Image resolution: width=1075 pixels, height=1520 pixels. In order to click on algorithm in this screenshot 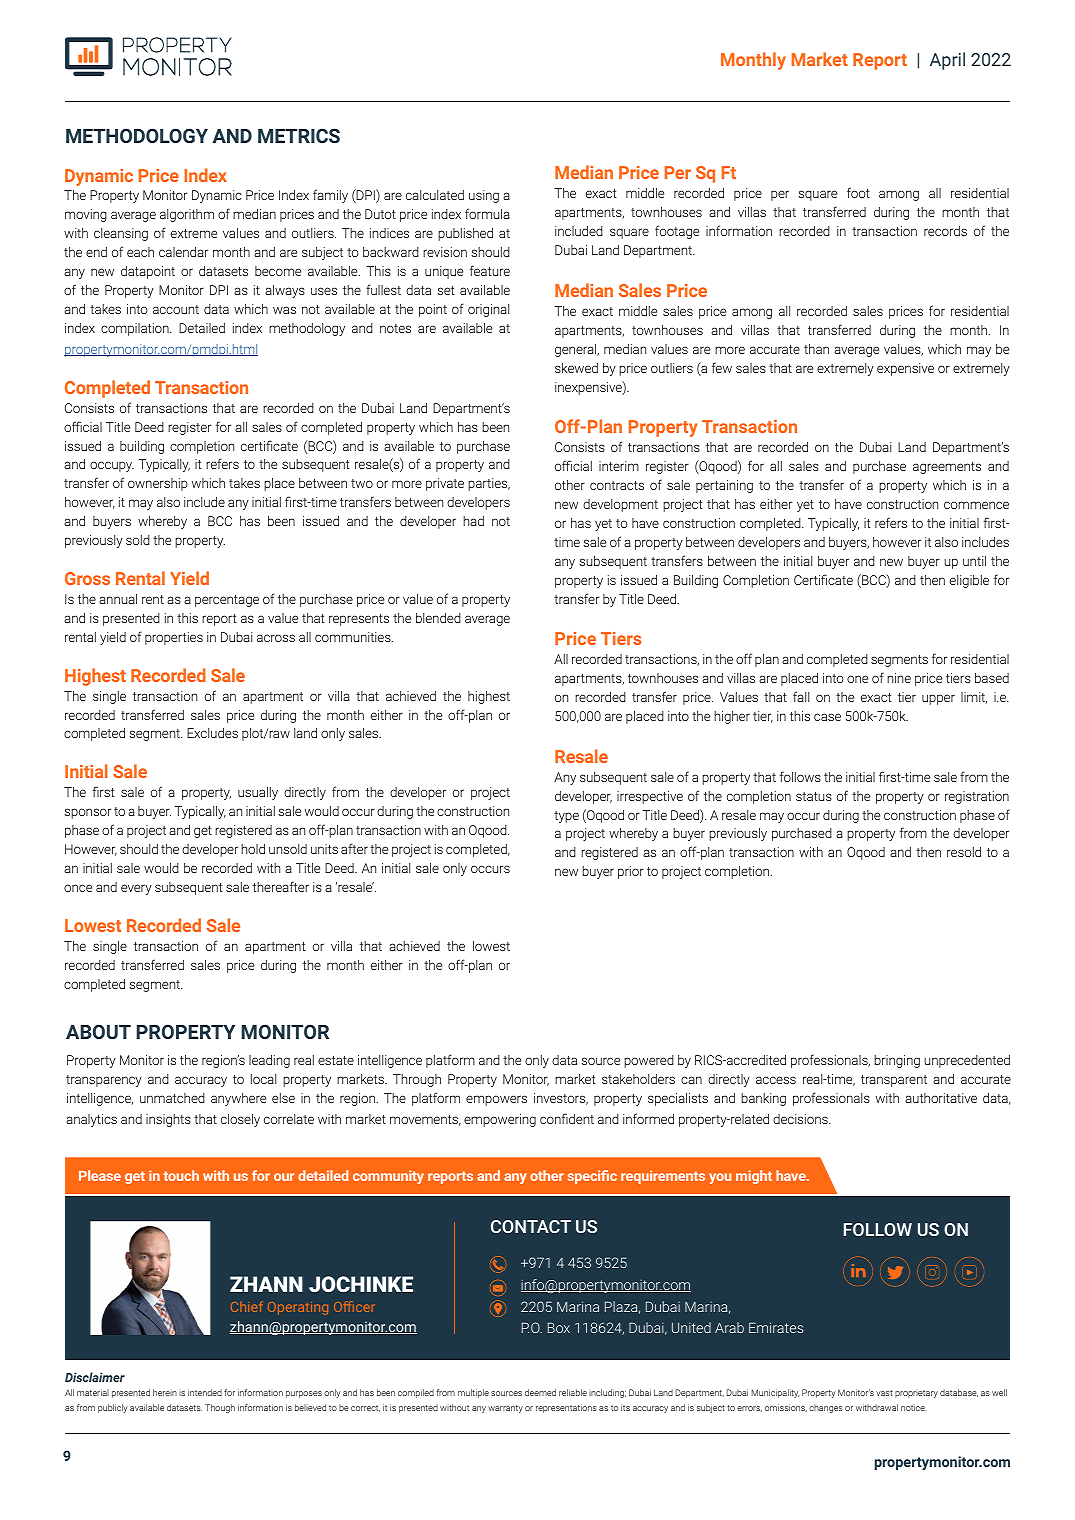, I will do `click(187, 215)`.
